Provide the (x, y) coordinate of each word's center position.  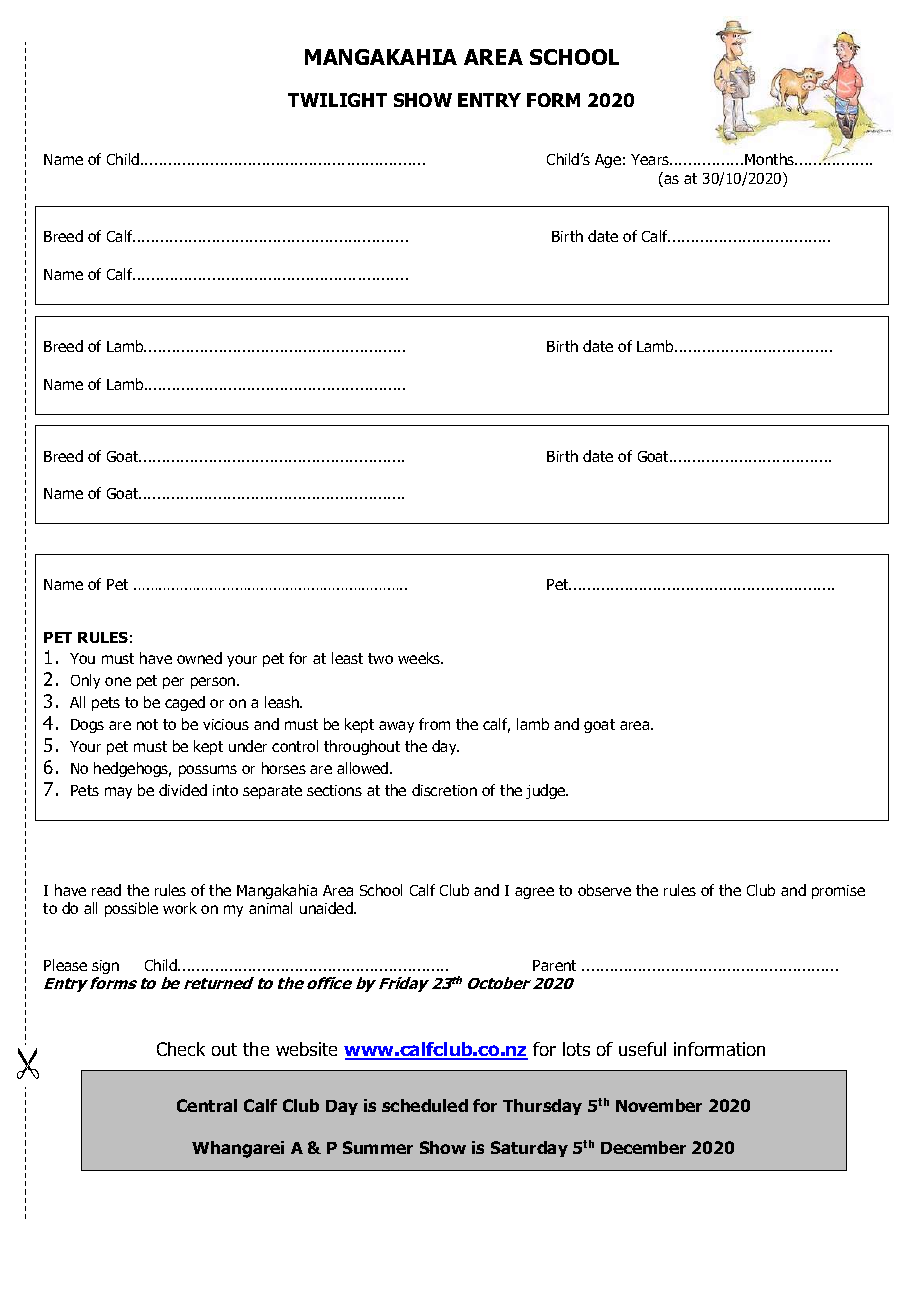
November (659, 1105)
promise (838, 892)
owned (199, 658)
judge (547, 791)
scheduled (425, 1105)
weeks (420, 658)
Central (207, 1105)
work (180, 908)
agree (534, 893)
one (118, 681)
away (396, 727)
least (347, 658)
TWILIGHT (337, 100)
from (434, 724)
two (380, 658)
